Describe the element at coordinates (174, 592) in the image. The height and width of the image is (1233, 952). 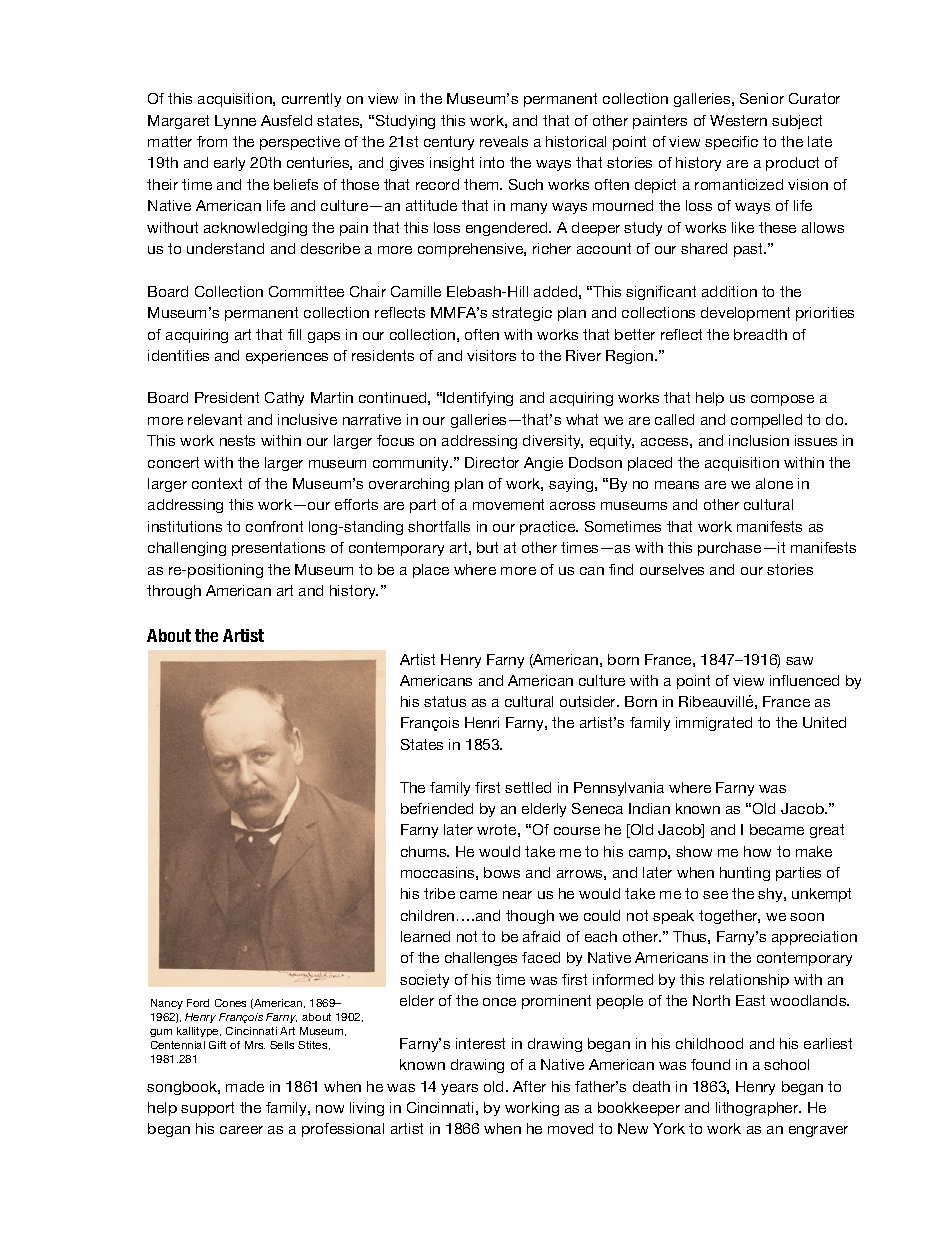
I see `through` at that location.
